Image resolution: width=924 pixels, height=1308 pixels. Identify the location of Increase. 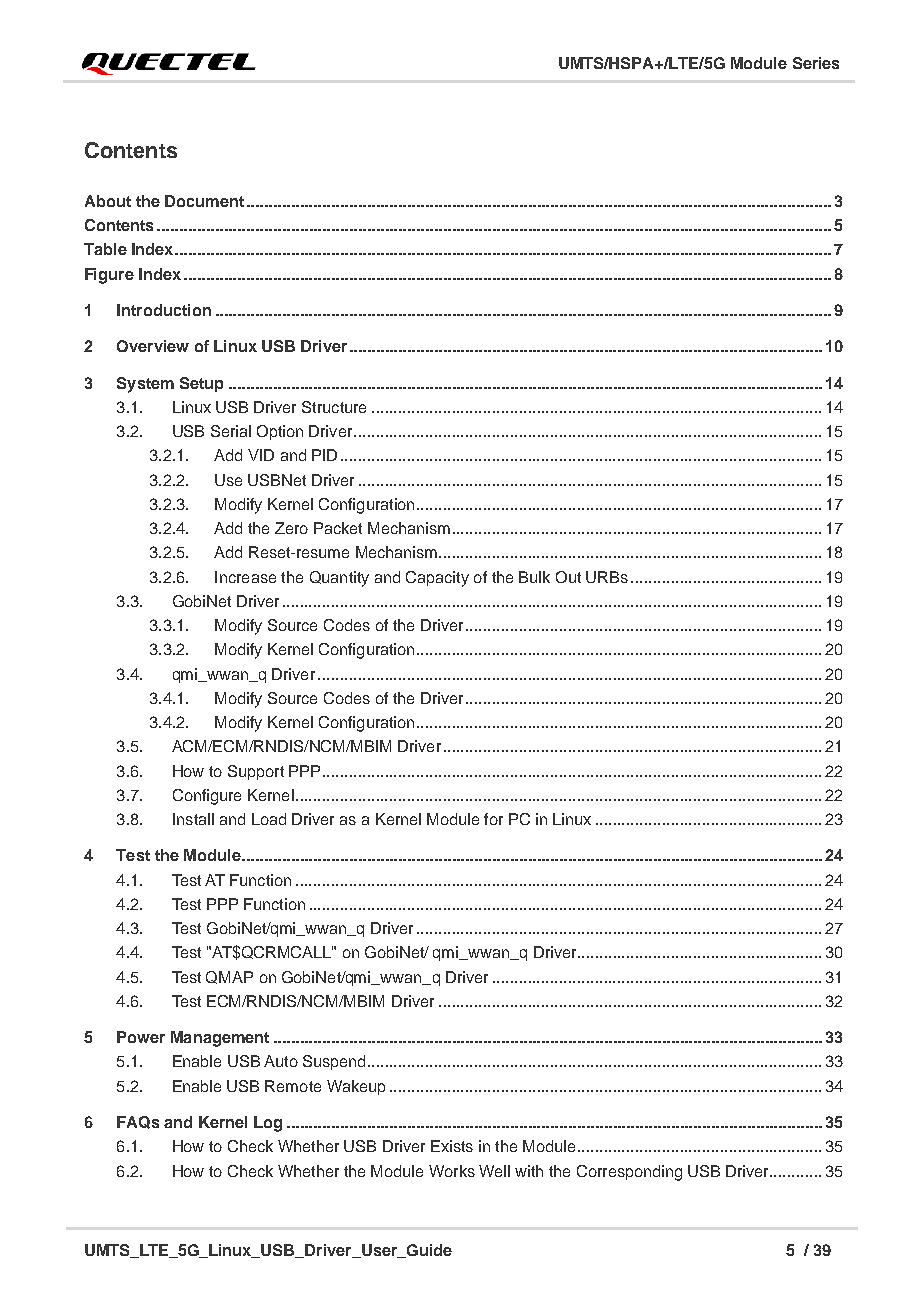
(245, 577).
